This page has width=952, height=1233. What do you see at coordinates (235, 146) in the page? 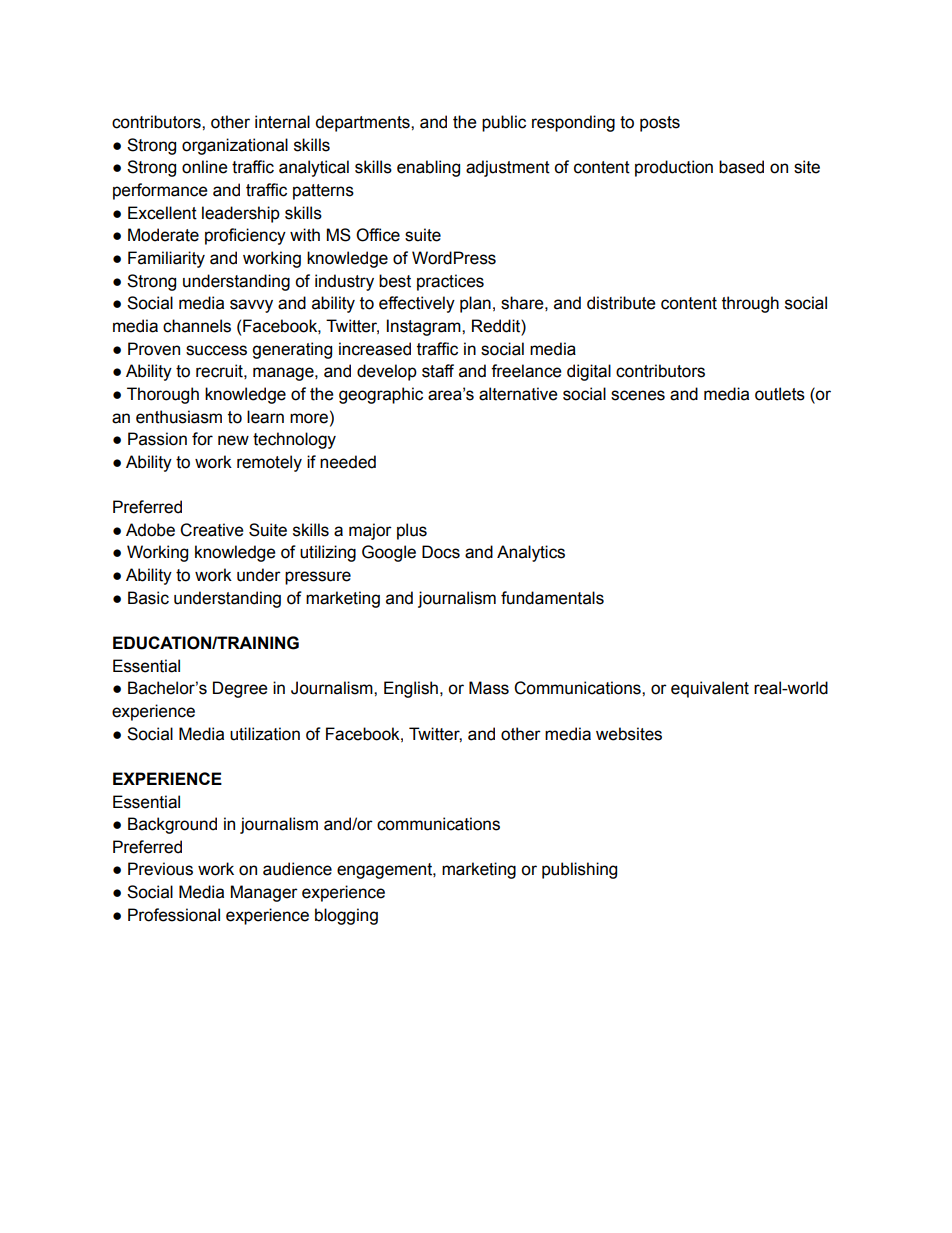
I see `organizational` at bounding box center [235, 146].
